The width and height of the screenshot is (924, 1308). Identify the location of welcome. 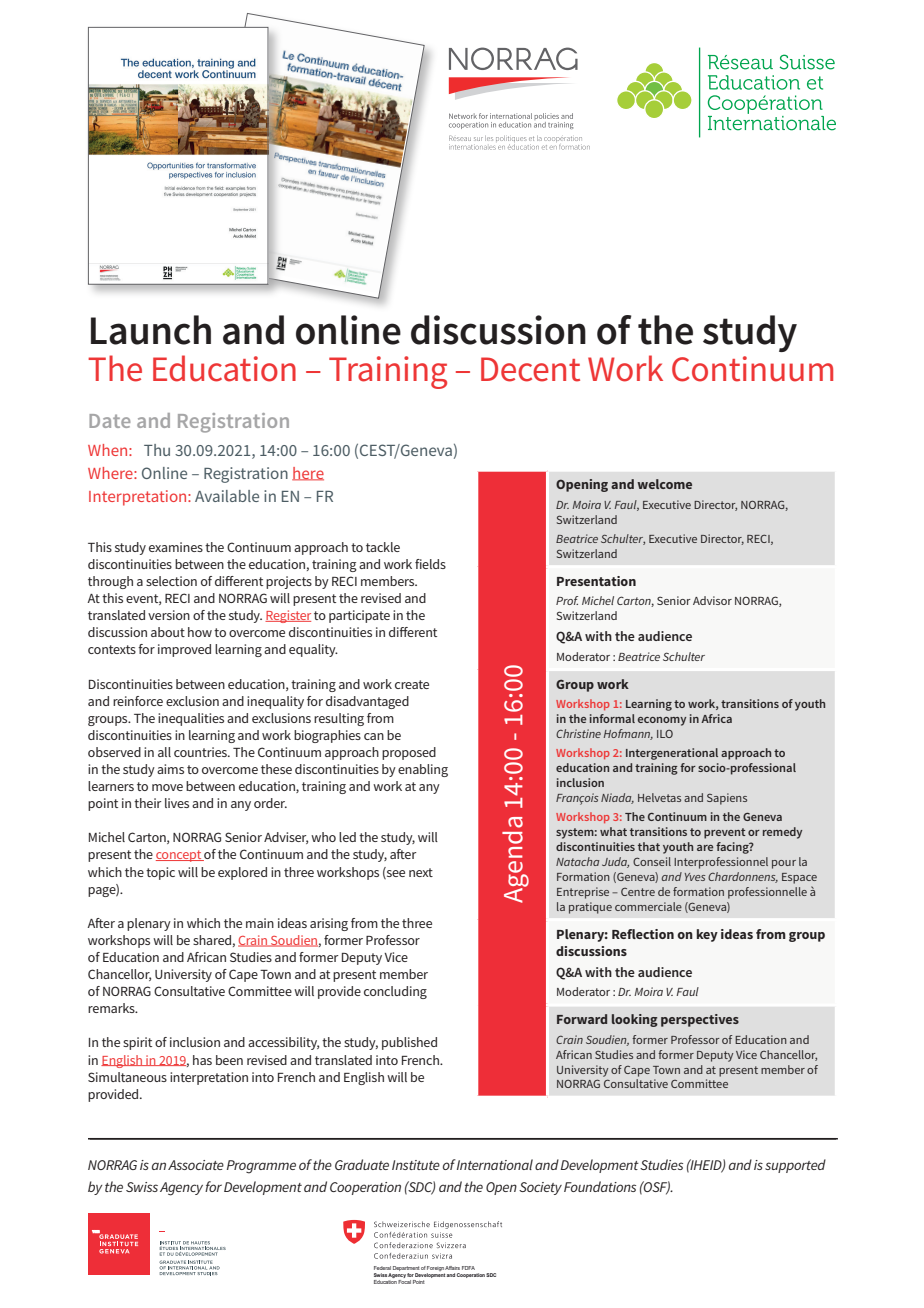
(664, 484).
